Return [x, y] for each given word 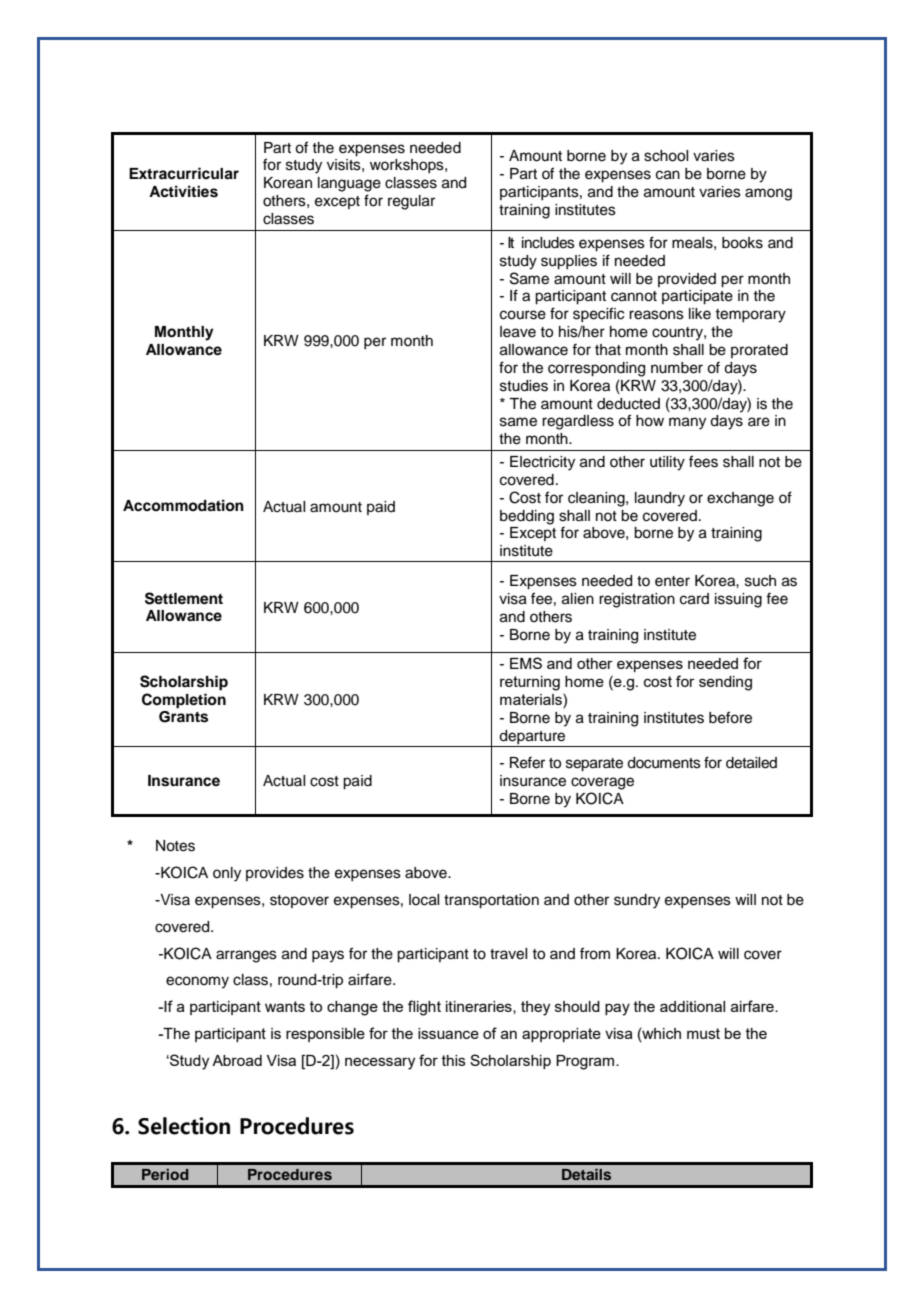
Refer [527, 762]
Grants [183, 717]
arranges [246, 956]
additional [692, 1006]
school [666, 156]
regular [411, 202]
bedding [527, 517]
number [677, 368]
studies [524, 386]
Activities [183, 191]
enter [672, 581]
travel [508, 954]
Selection [184, 1126]
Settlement [184, 598]
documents [664, 763]
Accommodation [183, 505]
